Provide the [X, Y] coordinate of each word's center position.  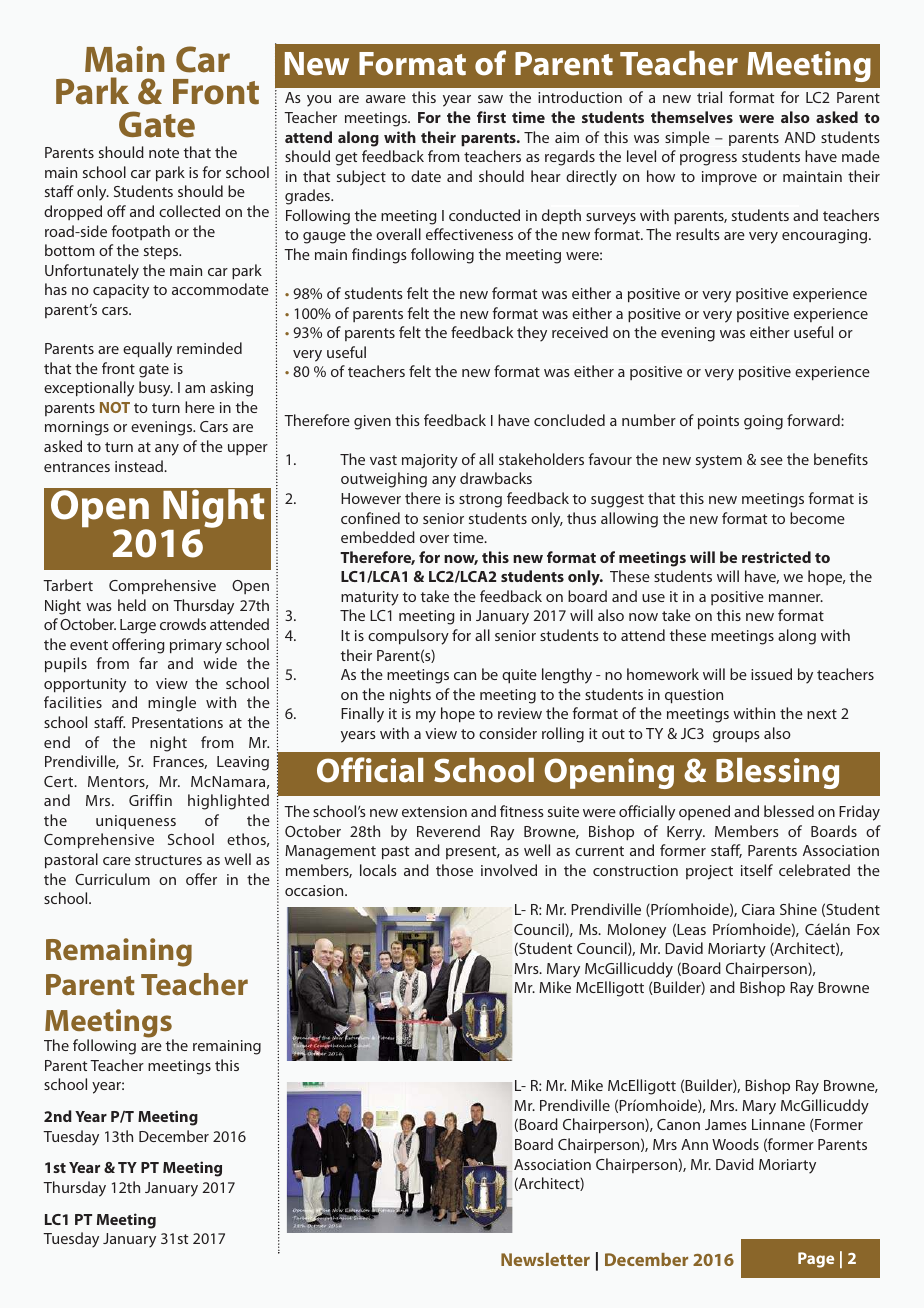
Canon [678, 1124]
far [148, 663]
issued [771, 674]
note [164, 153]
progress [708, 160]
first [491, 117]
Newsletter [545, 1259]
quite [519, 676]
